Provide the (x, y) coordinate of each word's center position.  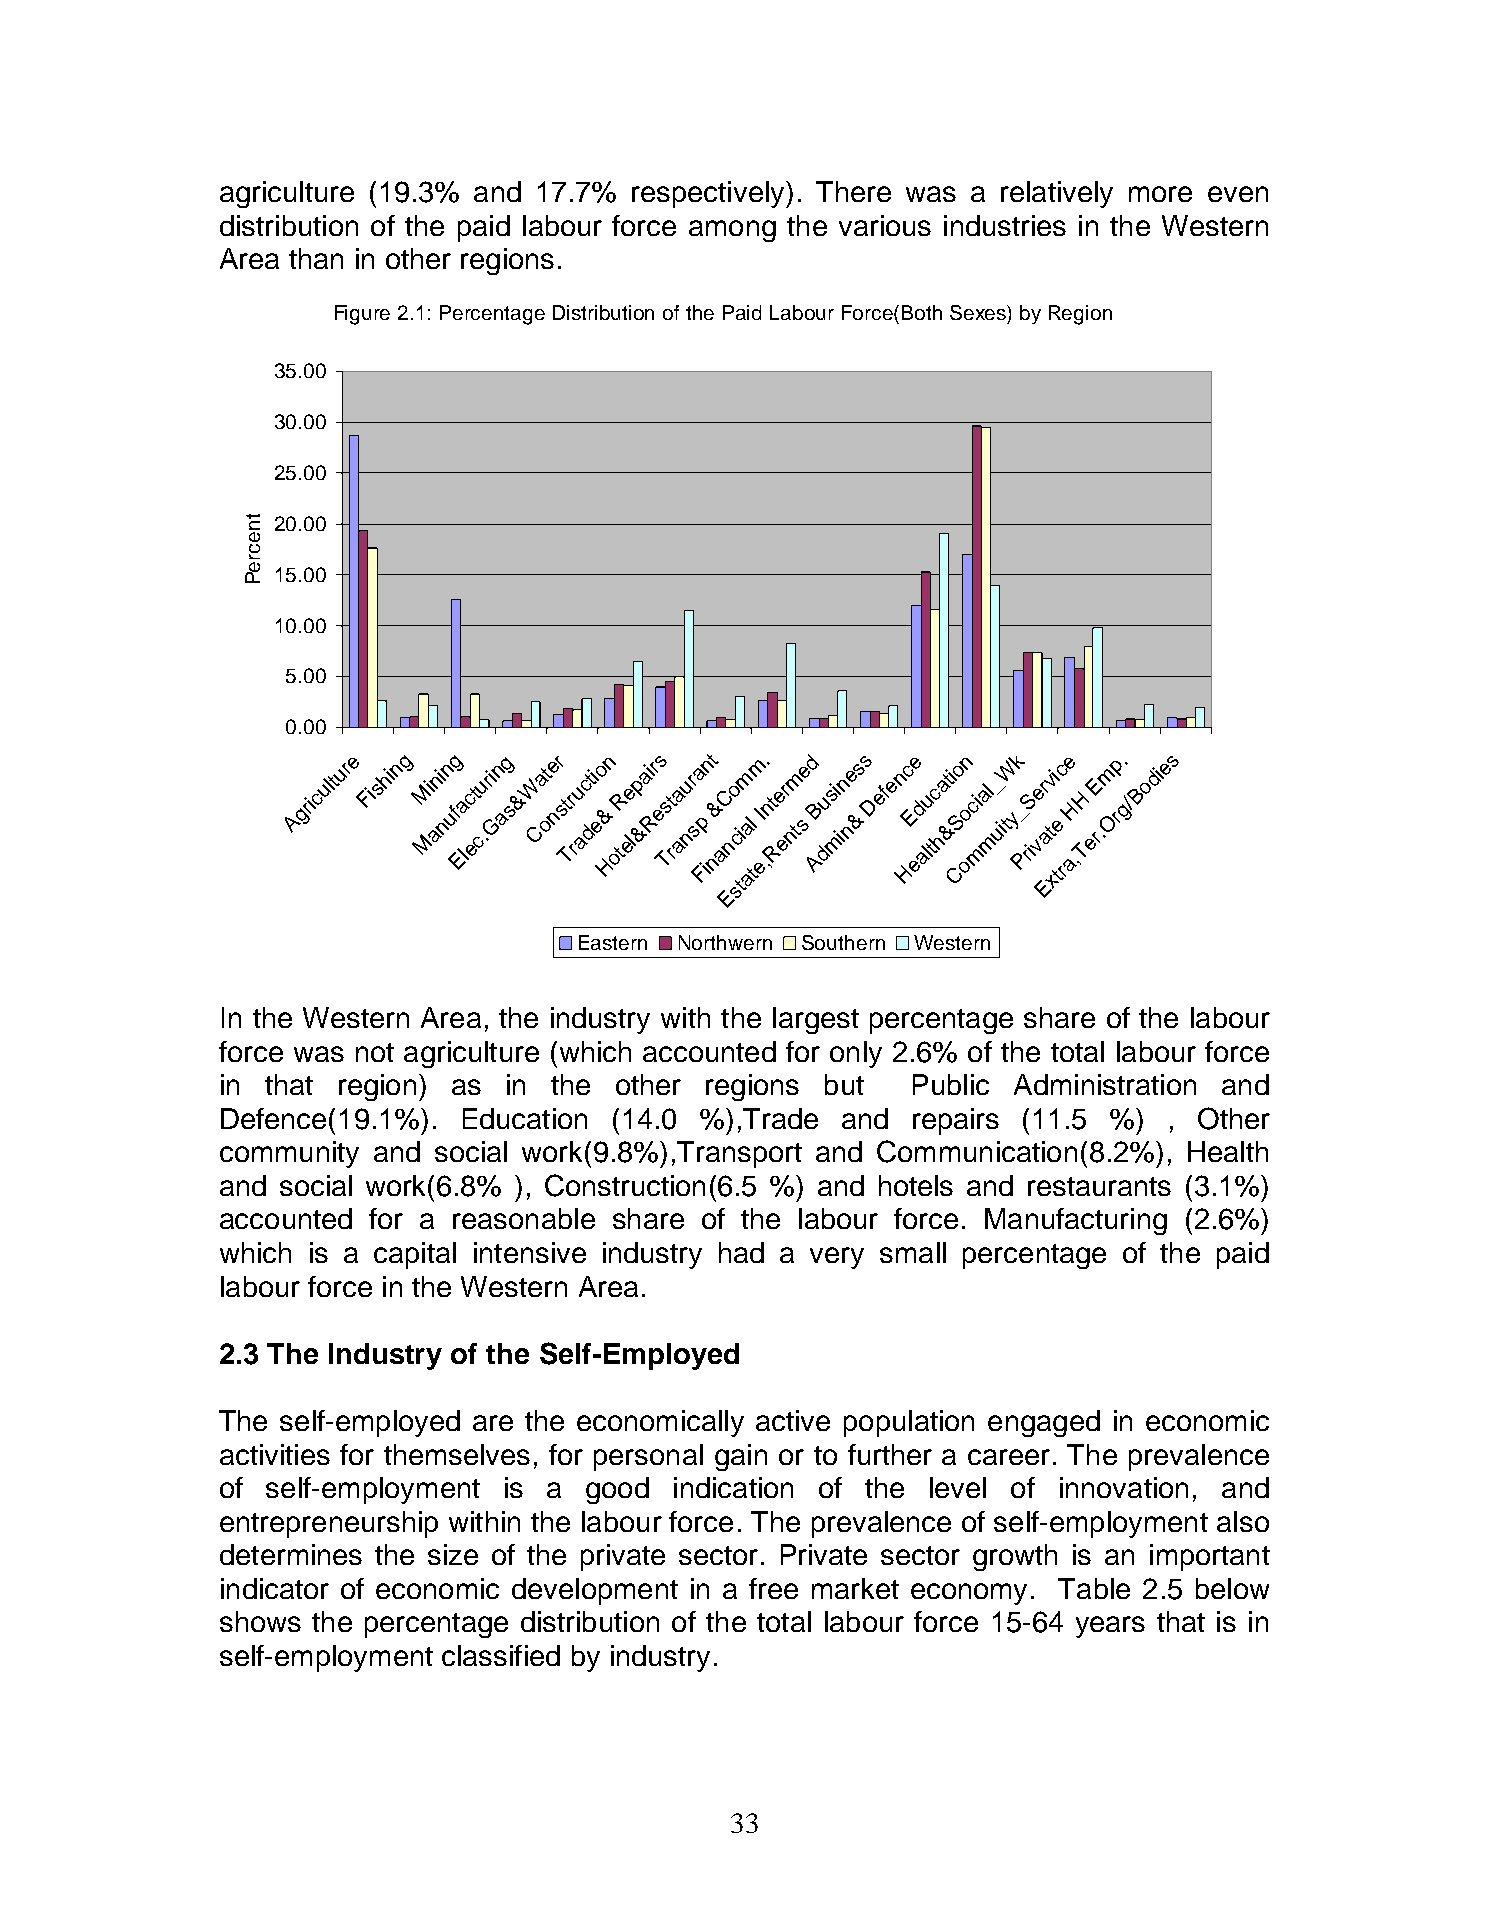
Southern (843, 942)
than (316, 258)
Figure (362, 315)
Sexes (979, 313)
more (1160, 194)
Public (951, 1084)
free (773, 1588)
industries (1005, 225)
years (1110, 1627)
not (375, 1052)
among (732, 231)
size (453, 1554)
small (913, 1252)
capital (415, 1255)
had (741, 1252)
